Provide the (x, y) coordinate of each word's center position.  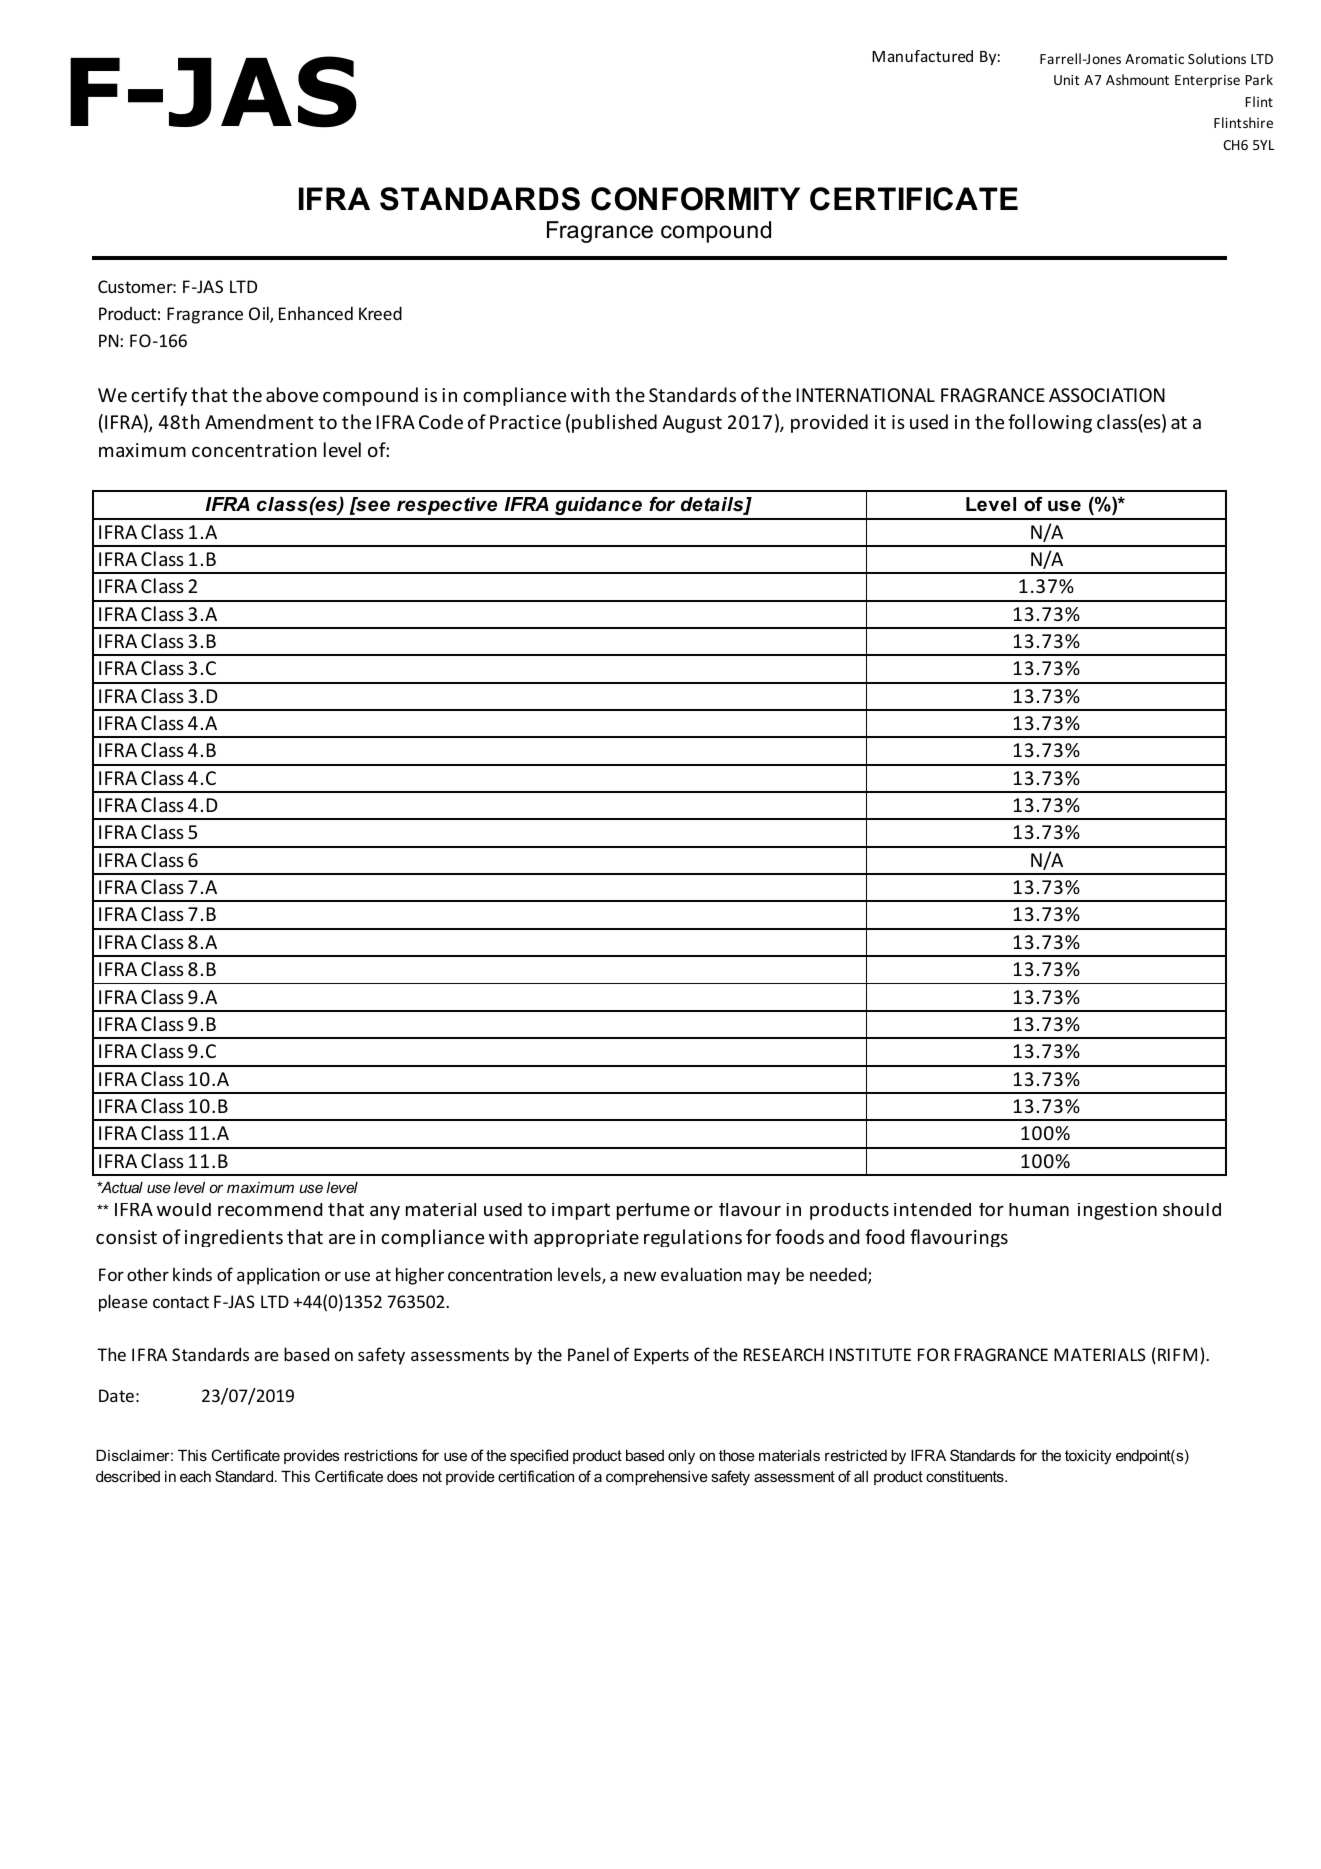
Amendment (259, 421)
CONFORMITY (695, 199)
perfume (653, 1211)
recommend (270, 1209)
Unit (1067, 80)
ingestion (1117, 1211)
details (713, 505)
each (195, 1476)
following (1050, 423)
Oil (260, 314)
